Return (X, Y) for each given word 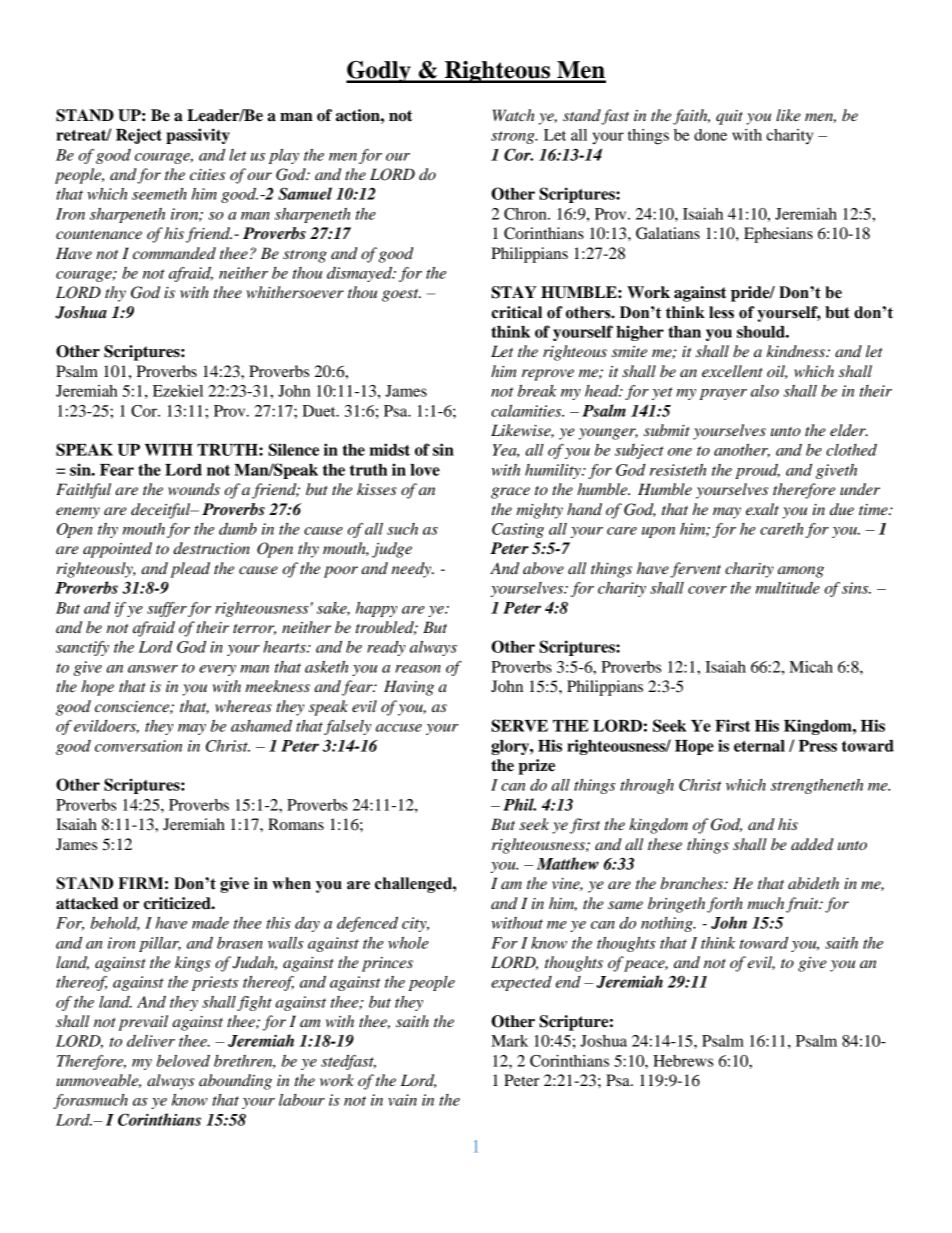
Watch (514, 115)
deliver (151, 1041)
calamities (527, 411)
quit (729, 117)
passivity (198, 136)
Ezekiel (178, 391)
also (765, 391)
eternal (759, 746)
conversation (138, 746)
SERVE (519, 725)
